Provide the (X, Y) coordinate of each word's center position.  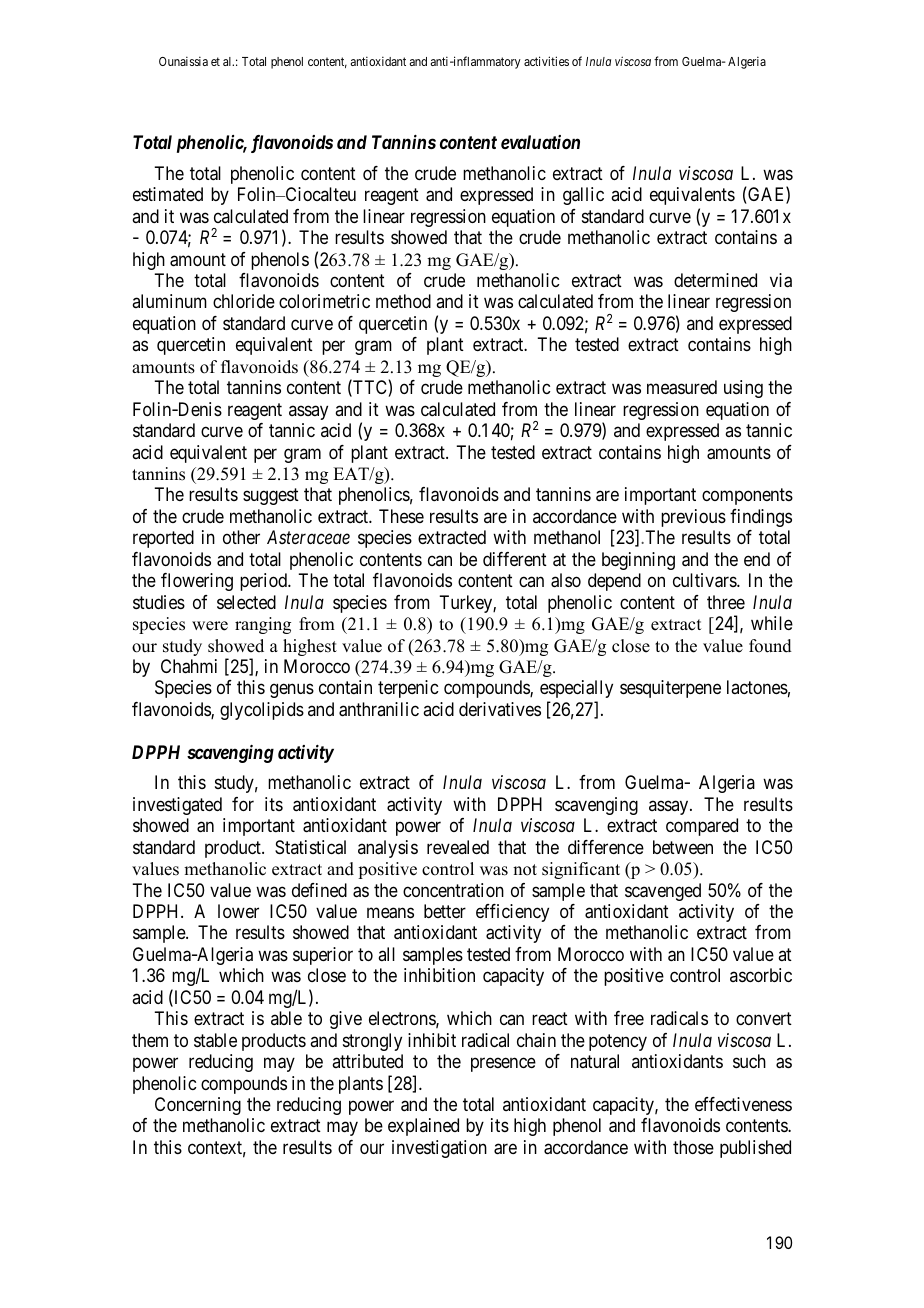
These (401, 516)
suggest (271, 497)
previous (693, 518)
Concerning (198, 1106)
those (693, 1147)
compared (702, 827)
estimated (168, 194)
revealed (458, 847)
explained (423, 1127)
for (243, 804)
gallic (583, 196)
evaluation (540, 142)
